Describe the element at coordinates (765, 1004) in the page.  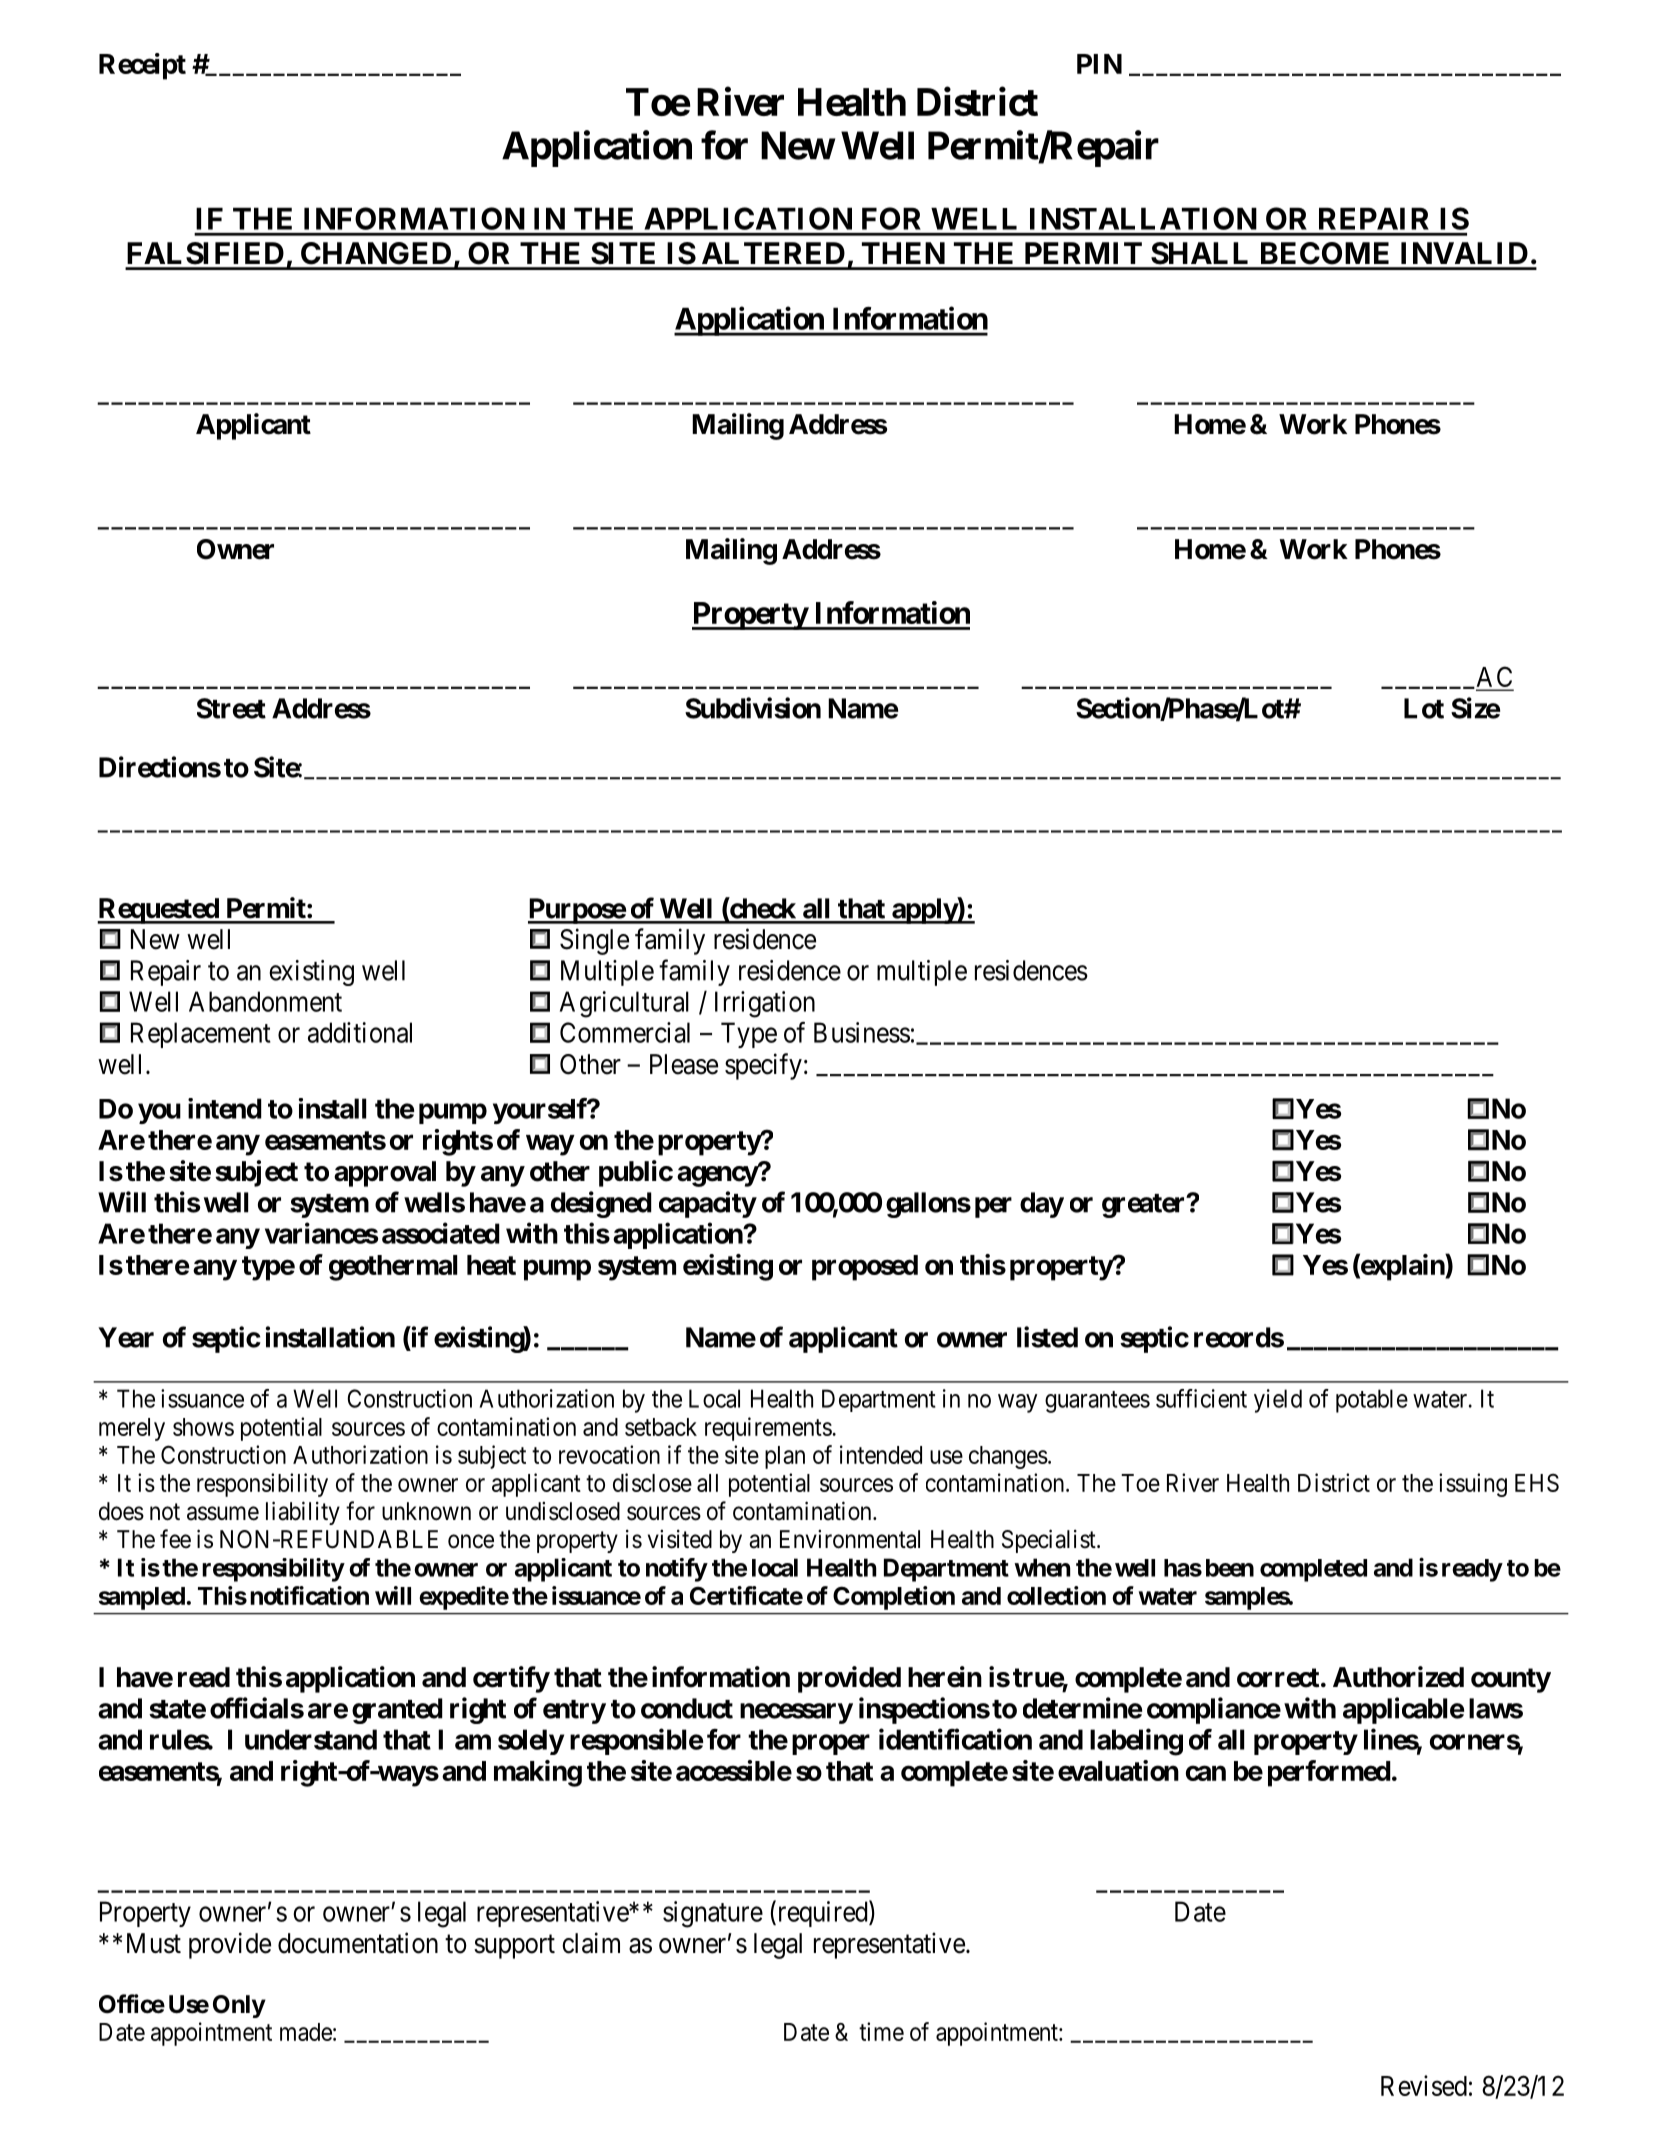
I see `Irrigation` at that location.
